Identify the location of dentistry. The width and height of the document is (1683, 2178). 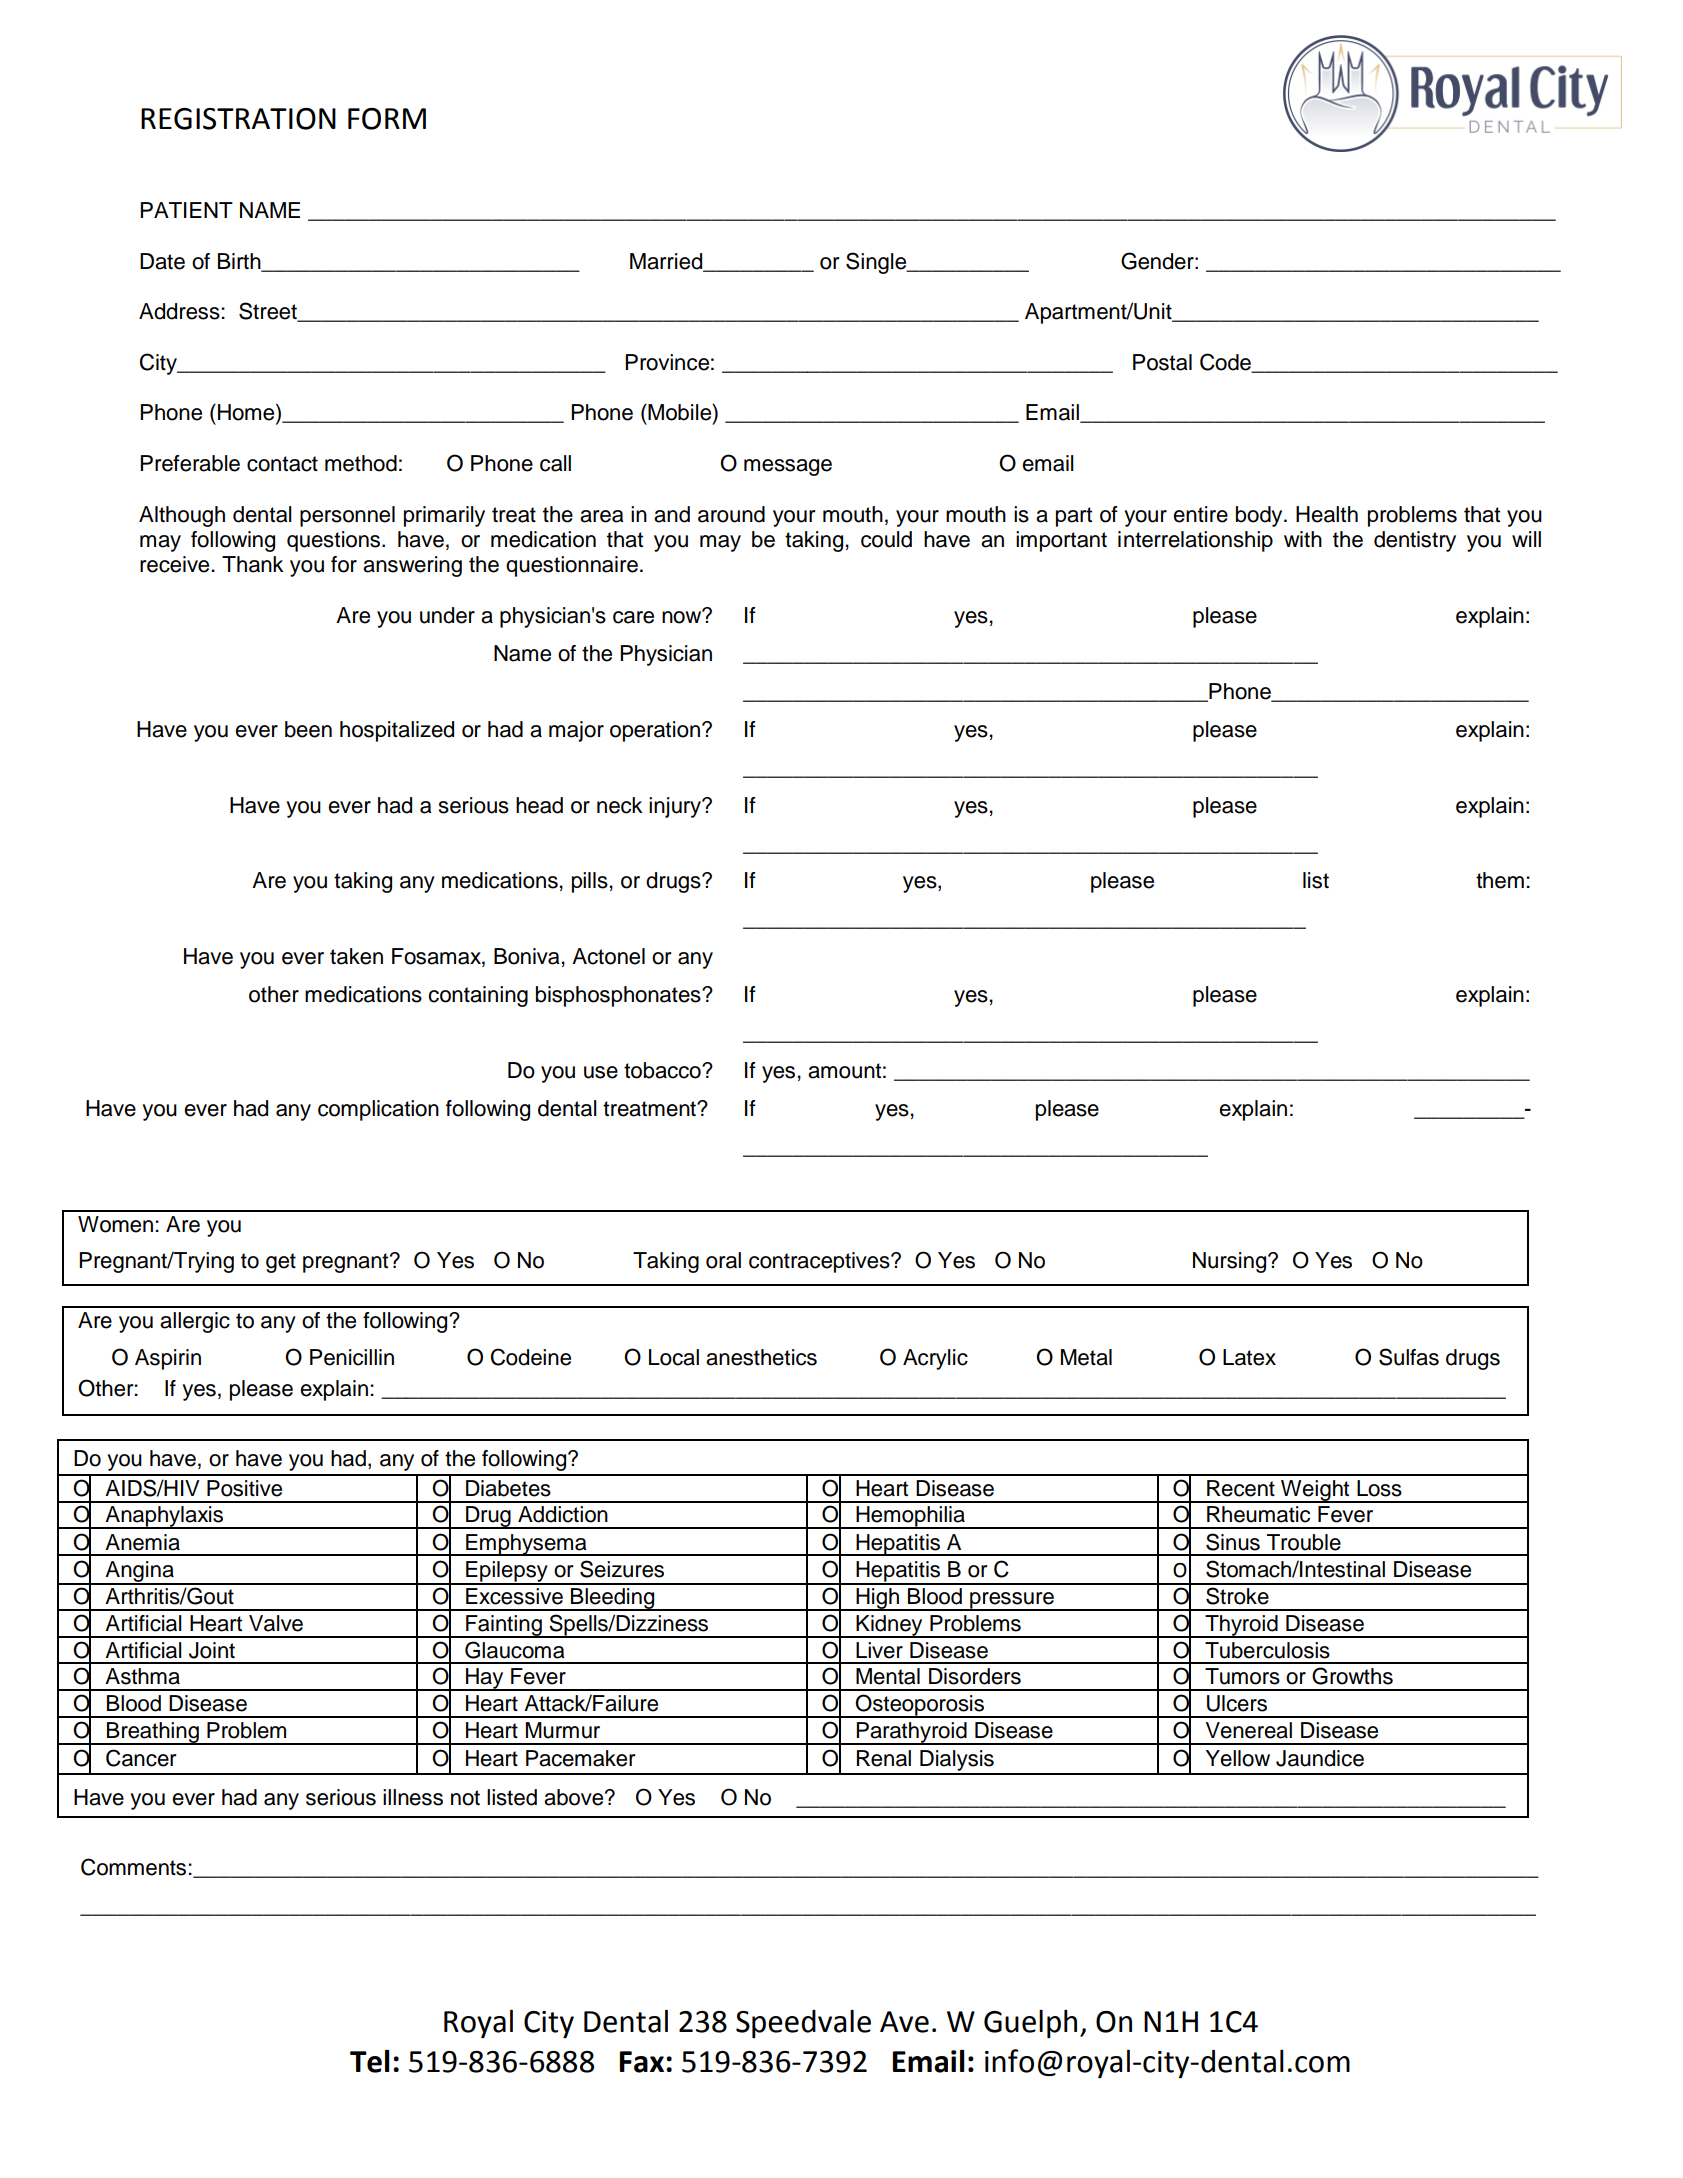
(1415, 541).
